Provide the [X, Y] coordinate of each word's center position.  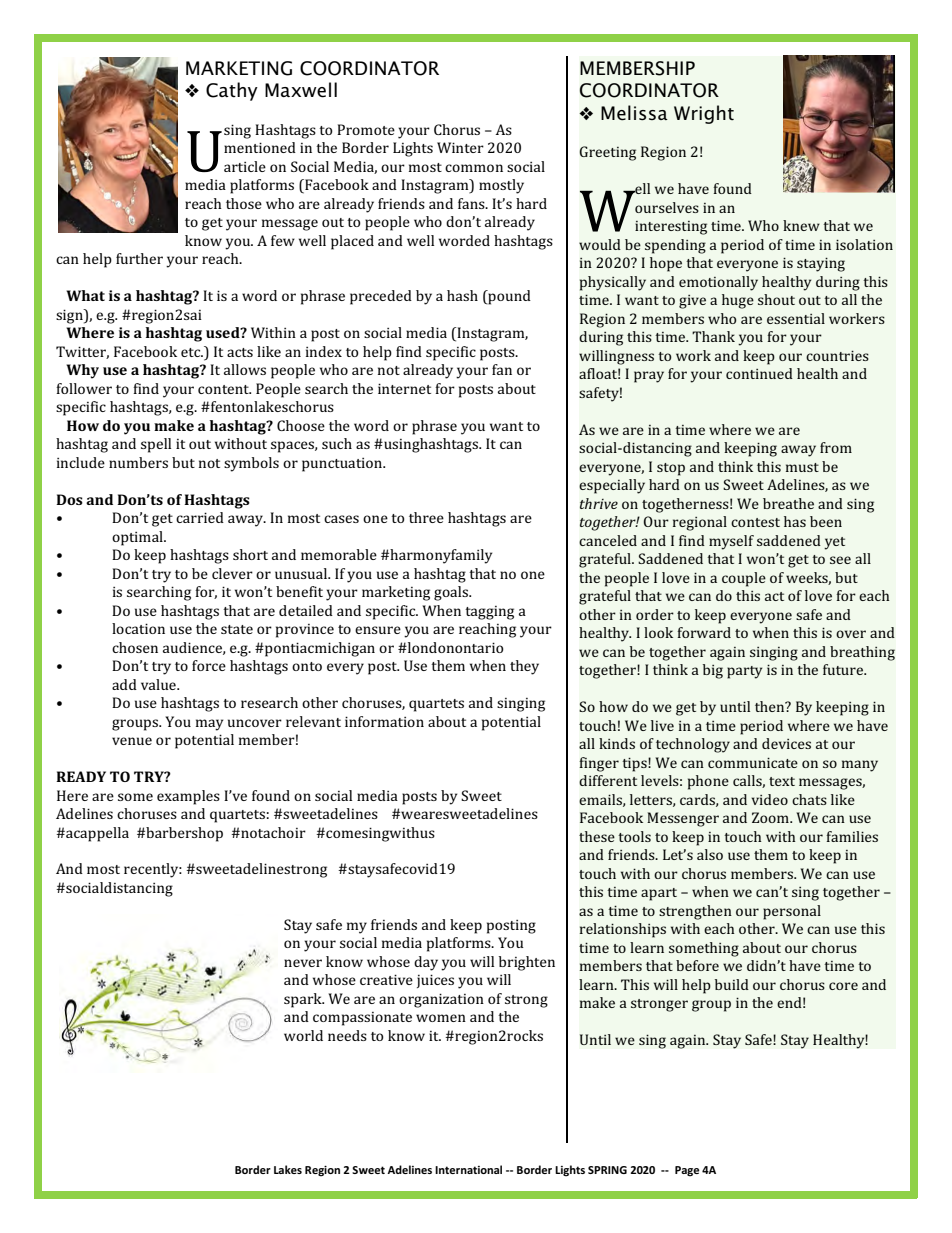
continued [759, 373]
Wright [704, 114]
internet [404, 388]
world [303, 1035]
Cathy [232, 91]
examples [188, 797]
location [138, 628]
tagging [489, 613]
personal [792, 912]
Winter [460, 147]
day [426, 963]
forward [704, 632]
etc [192, 352]
